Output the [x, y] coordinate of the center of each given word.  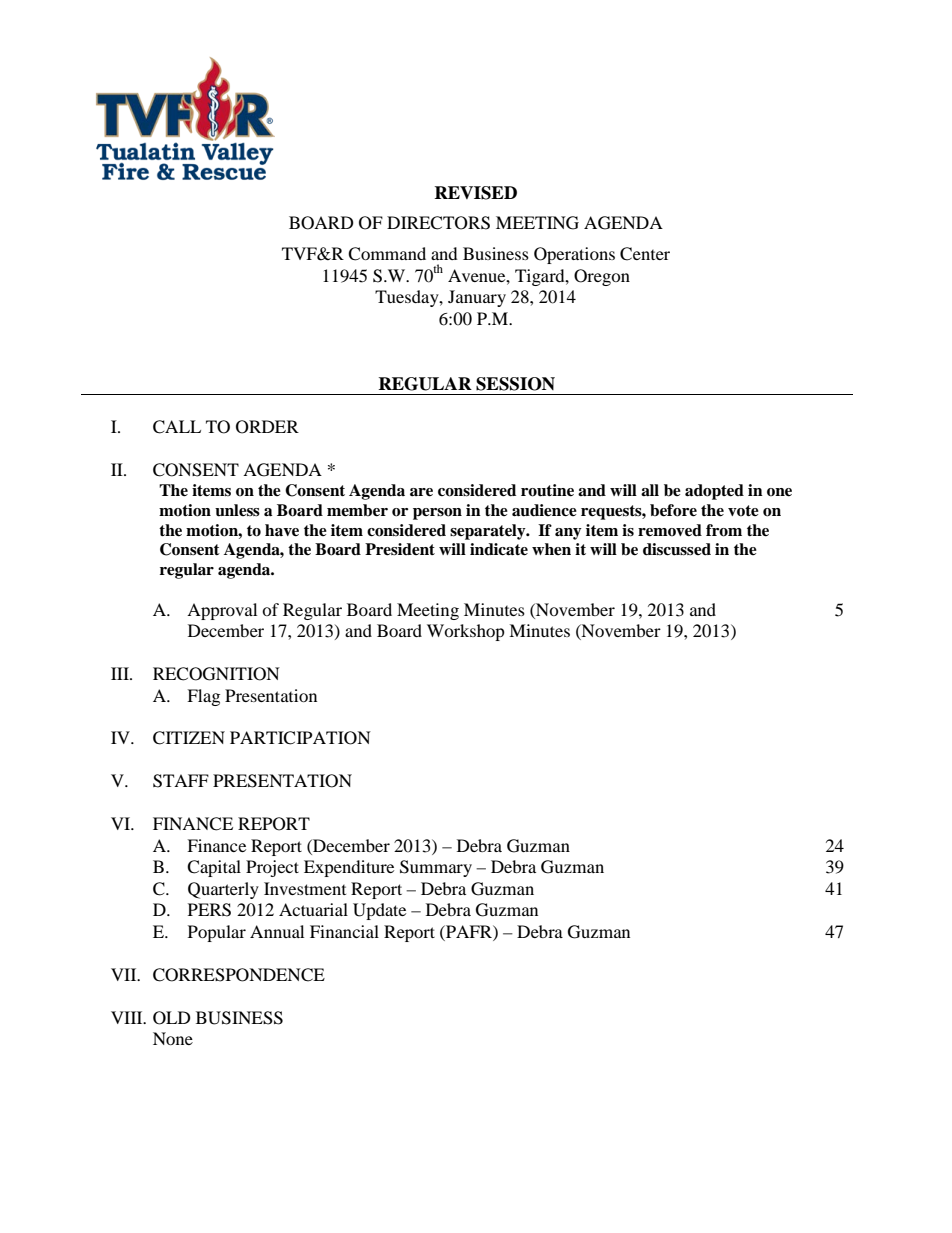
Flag [203, 697]
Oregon [602, 277]
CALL [177, 427]
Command [387, 254]
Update [379, 911]
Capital [214, 868]
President [400, 549]
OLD [172, 1018]
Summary [436, 868]
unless [237, 510]
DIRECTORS [438, 223]
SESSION [515, 384]
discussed [677, 549]
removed [670, 530]
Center [645, 254]
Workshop [466, 632]
